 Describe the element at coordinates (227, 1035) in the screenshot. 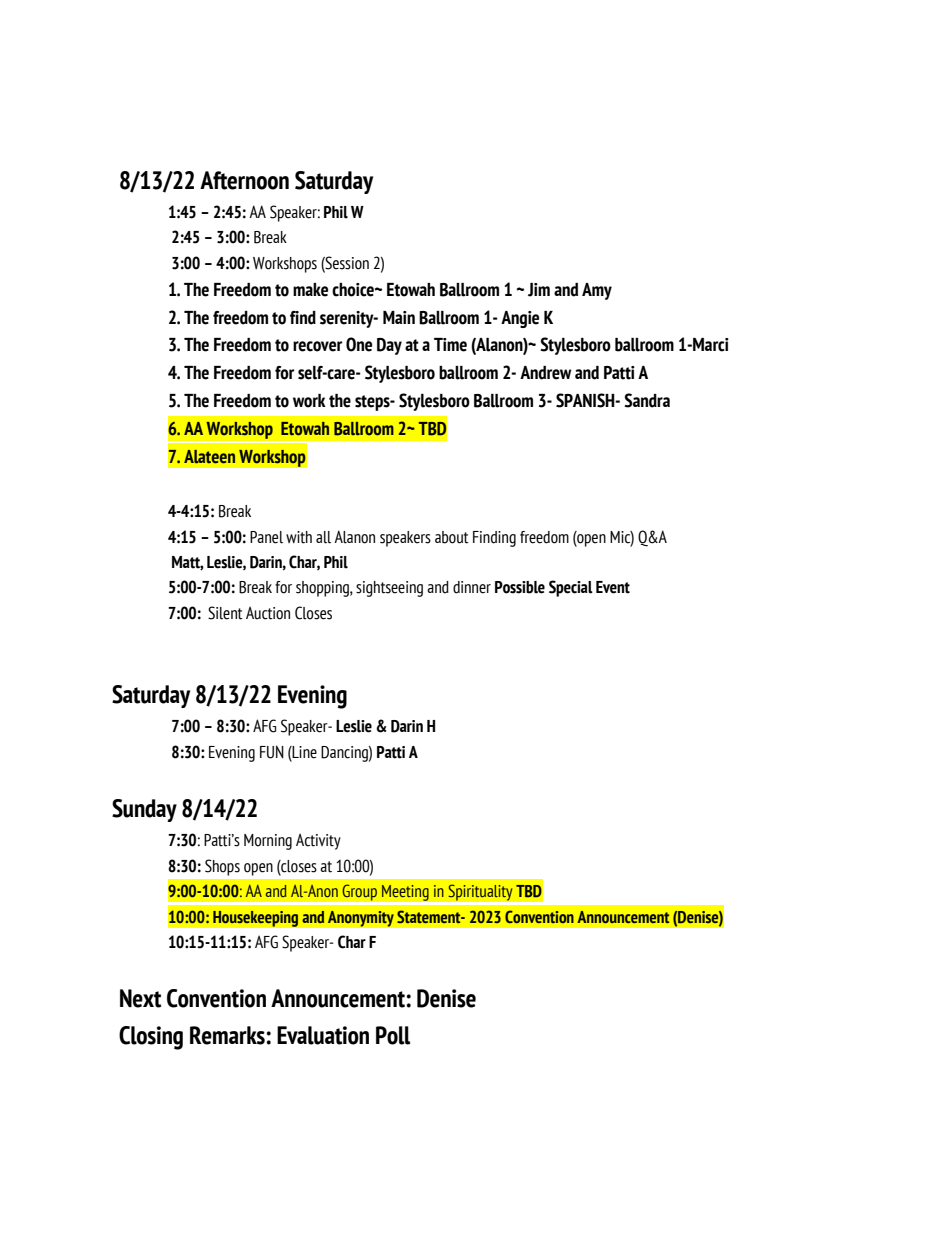

I see `Remarks` at that location.
